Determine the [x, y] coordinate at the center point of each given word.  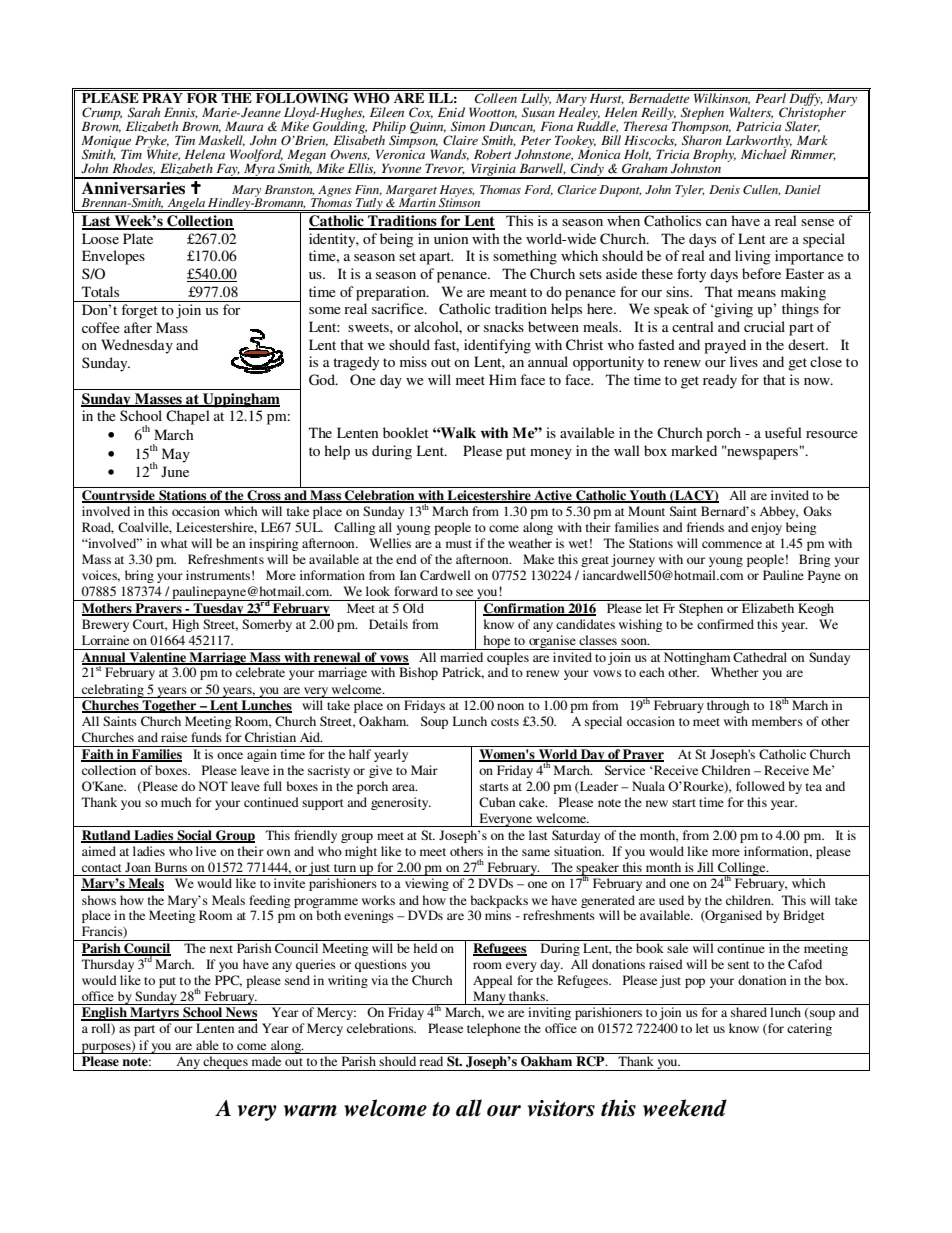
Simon [468, 126]
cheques [225, 1063]
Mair [424, 770]
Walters [751, 113]
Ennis [181, 113]
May [176, 455]
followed [760, 786]
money [551, 454]
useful [783, 432]
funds [206, 737]
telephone [494, 1029]
